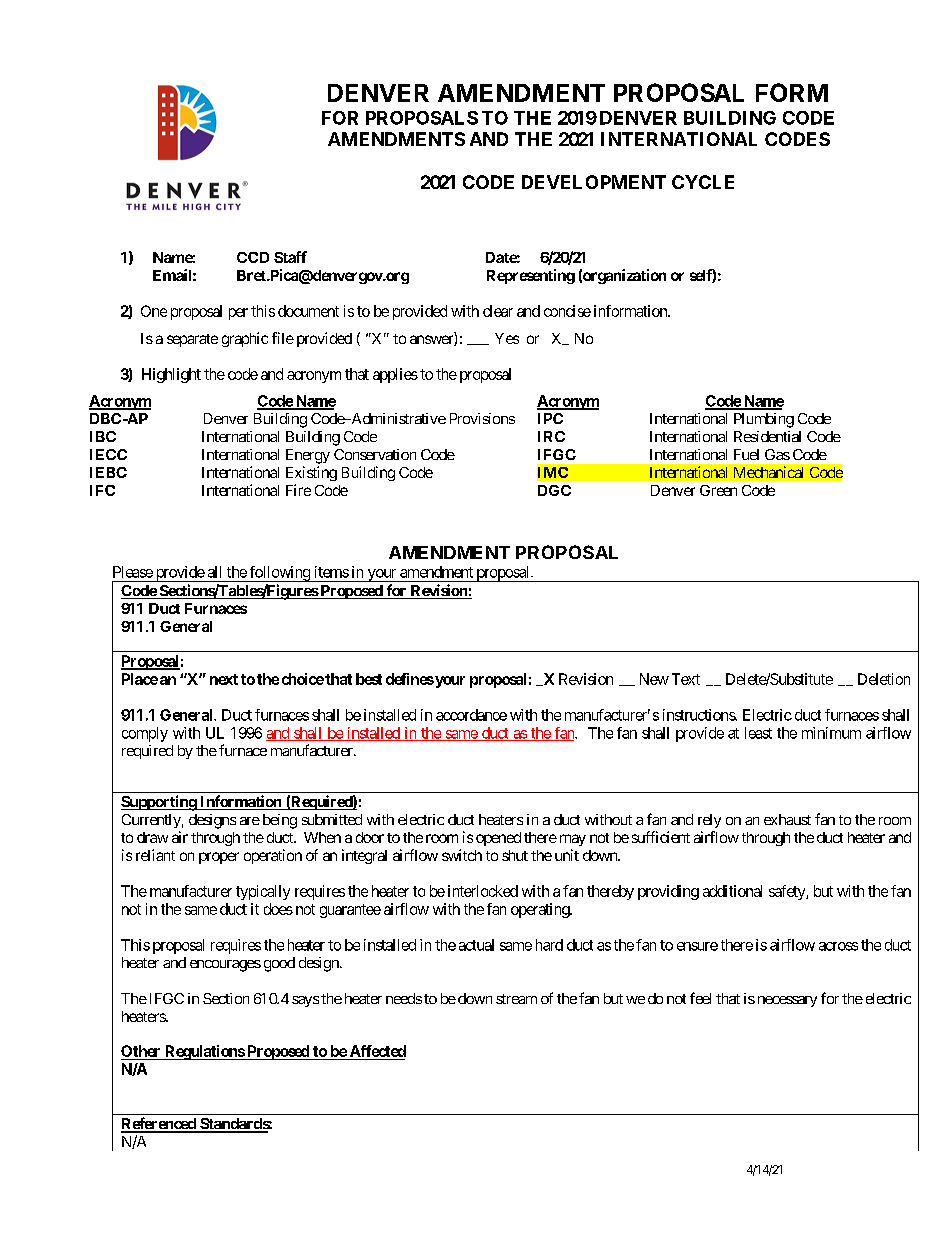  What do you see at coordinates (133, 572) in the document?
I see `Please` at bounding box center [133, 572].
